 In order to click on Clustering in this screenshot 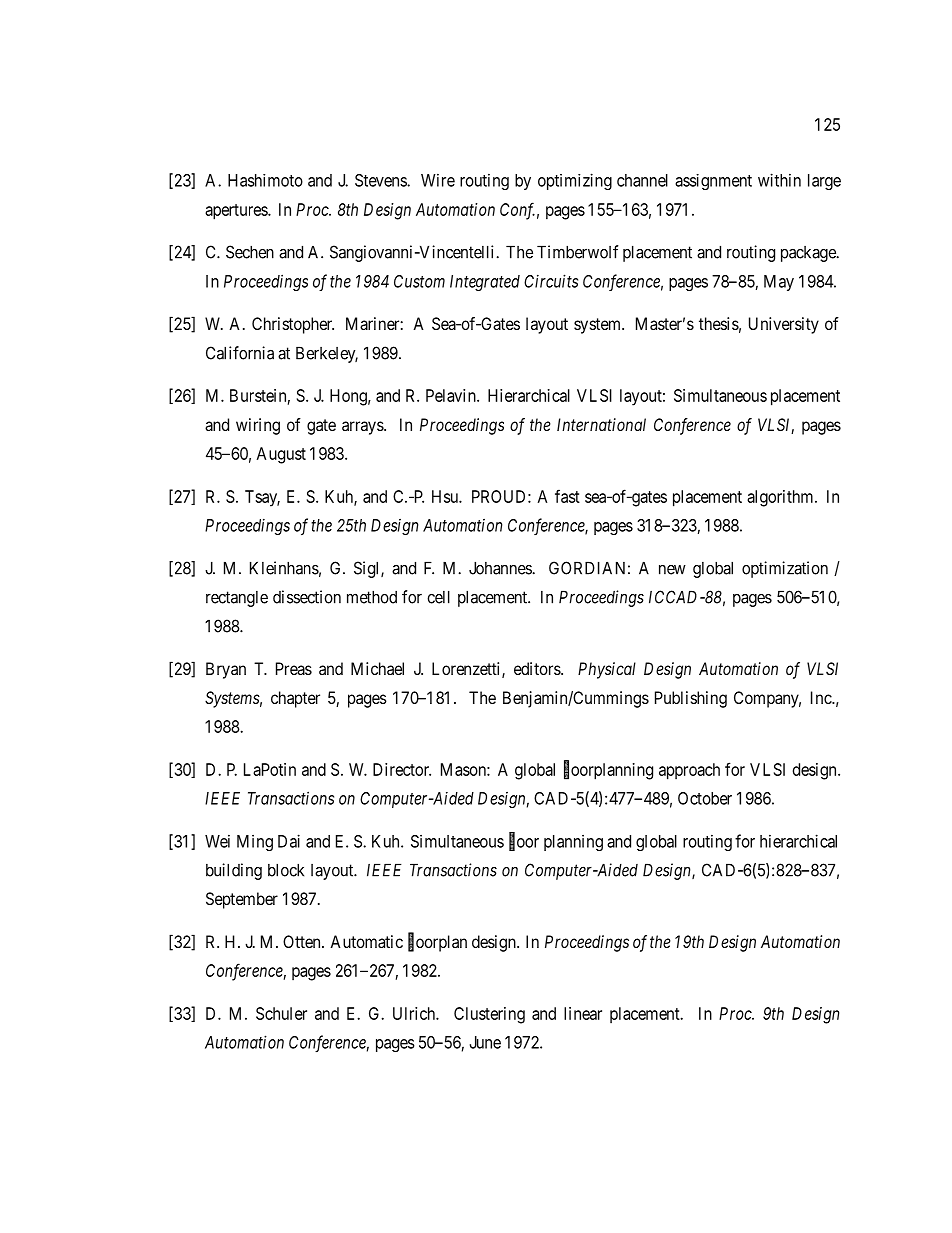, I will do `click(489, 1015)`.
